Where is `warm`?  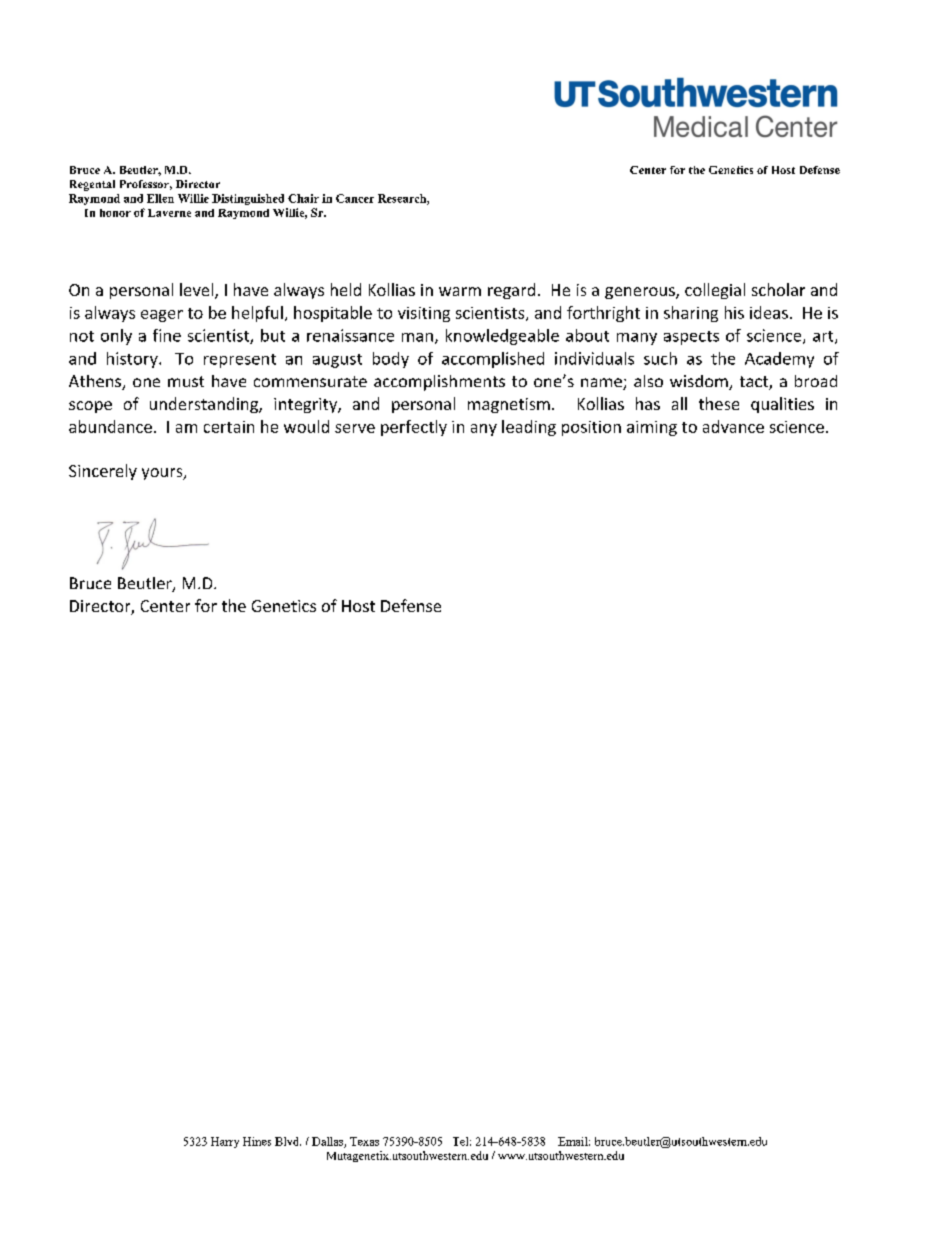 warm is located at coordinates (460, 291).
